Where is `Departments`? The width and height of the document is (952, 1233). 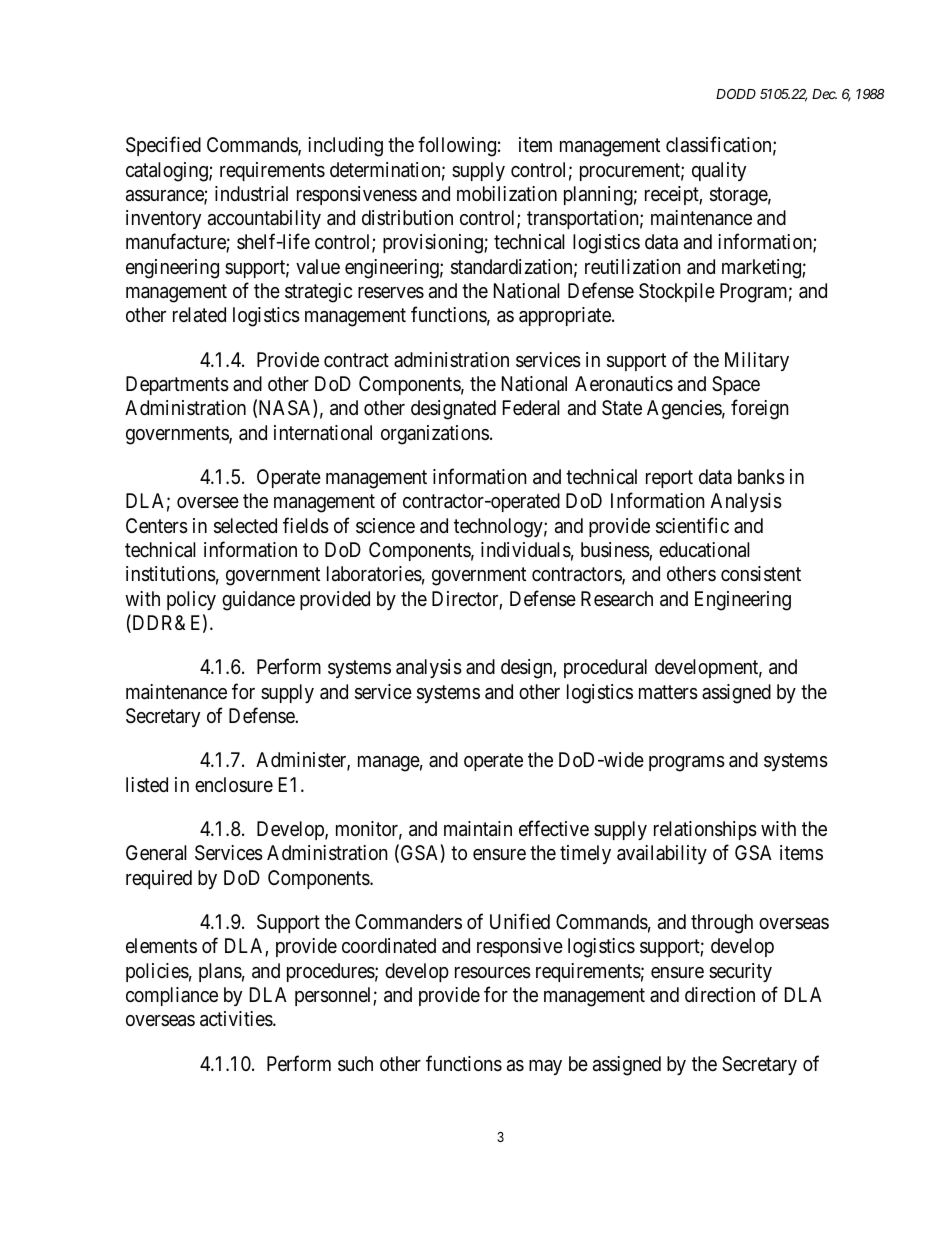
Departments is located at coordinates (177, 385).
